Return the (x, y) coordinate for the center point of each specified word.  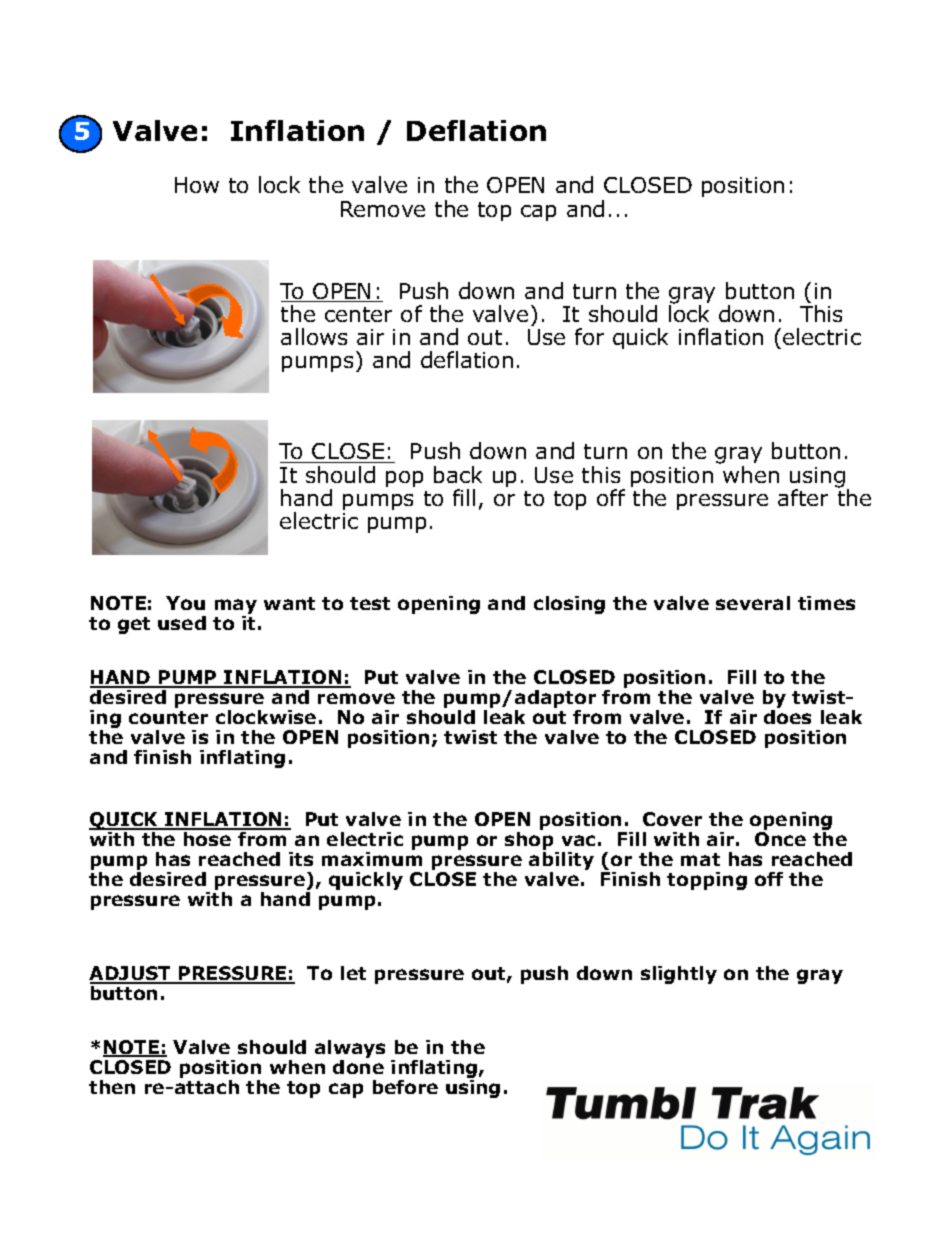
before (405, 1087)
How (197, 185)
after (803, 497)
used (182, 623)
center (358, 314)
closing (569, 605)
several (753, 603)
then (112, 1087)
